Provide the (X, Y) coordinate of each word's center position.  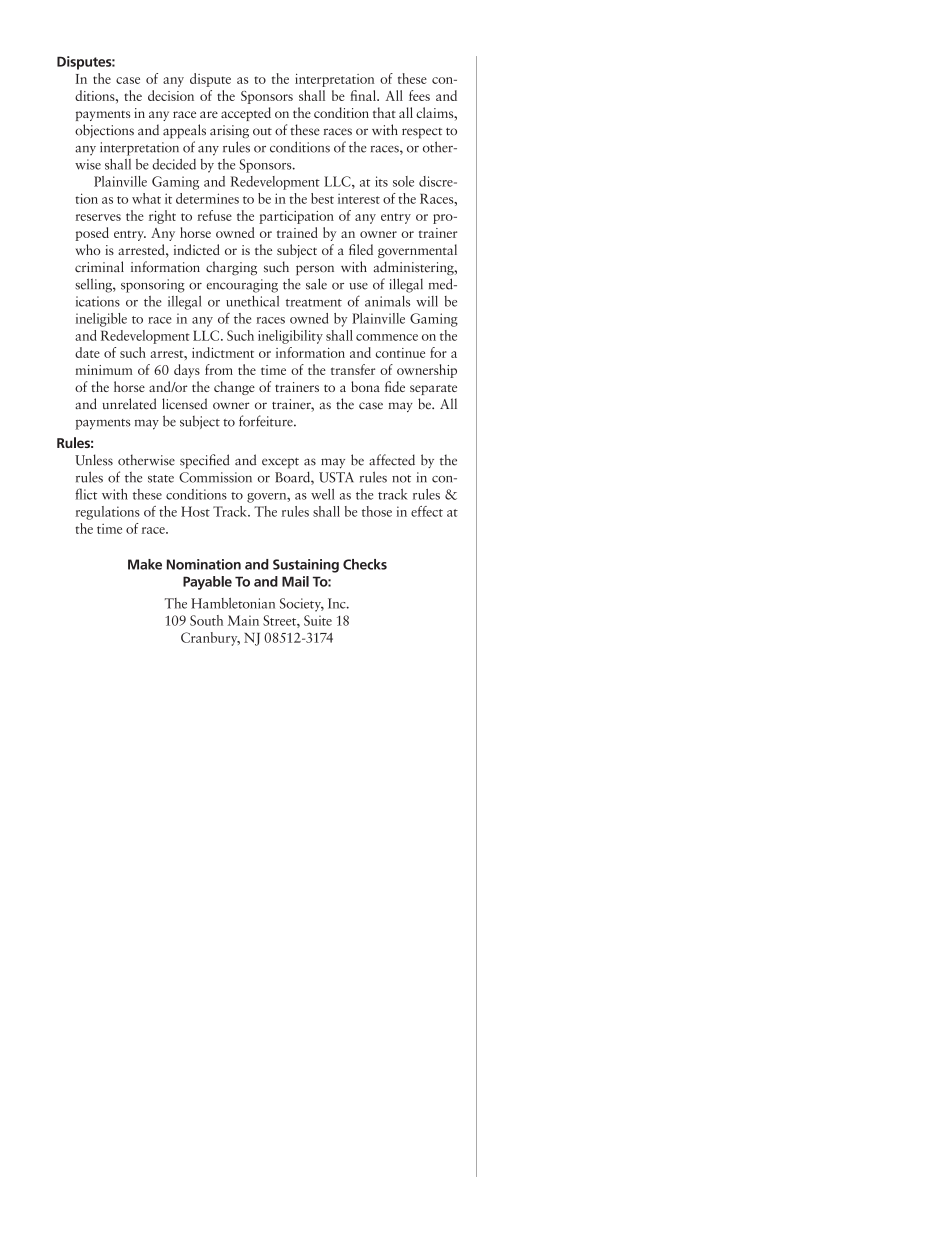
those (377, 511)
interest (359, 199)
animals (387, 301)
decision (171, 95)
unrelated (129, 404)
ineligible (101, 320)
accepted (246, 114)
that (384, 112)
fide (395, 386)
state (161, 479)
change (234, 388)
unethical (252, 301)
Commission (215, 477)
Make (145, 564)
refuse (214, 215)
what (146, 198)
